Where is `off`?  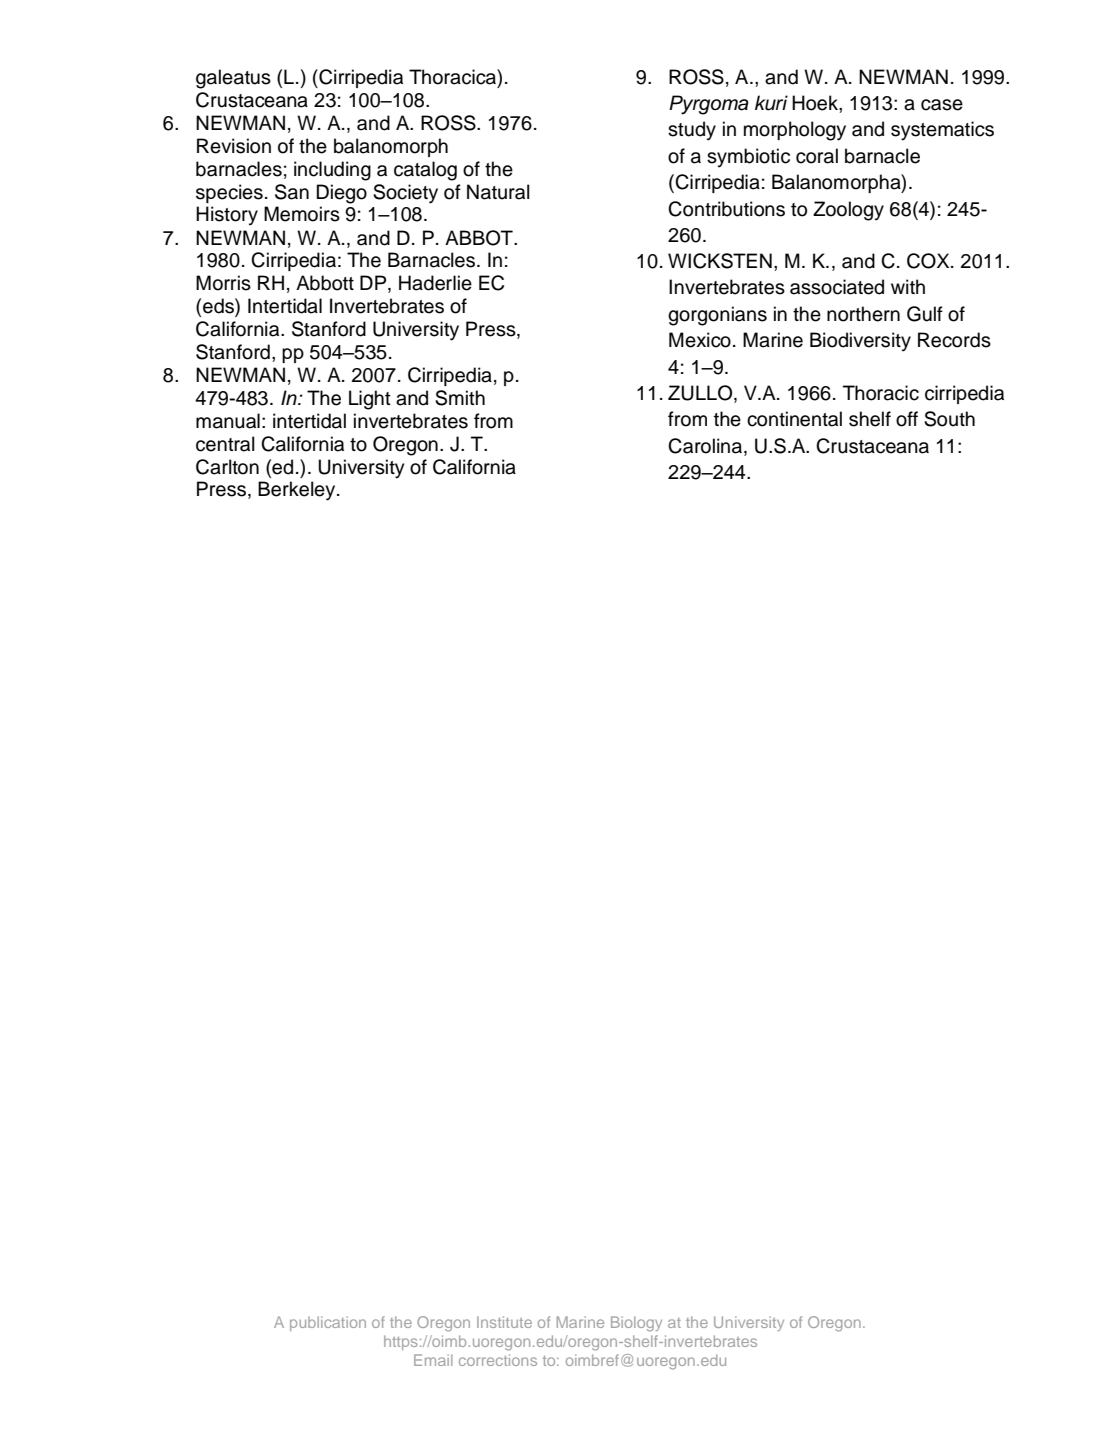
off is located at coordinates (907, 419).
